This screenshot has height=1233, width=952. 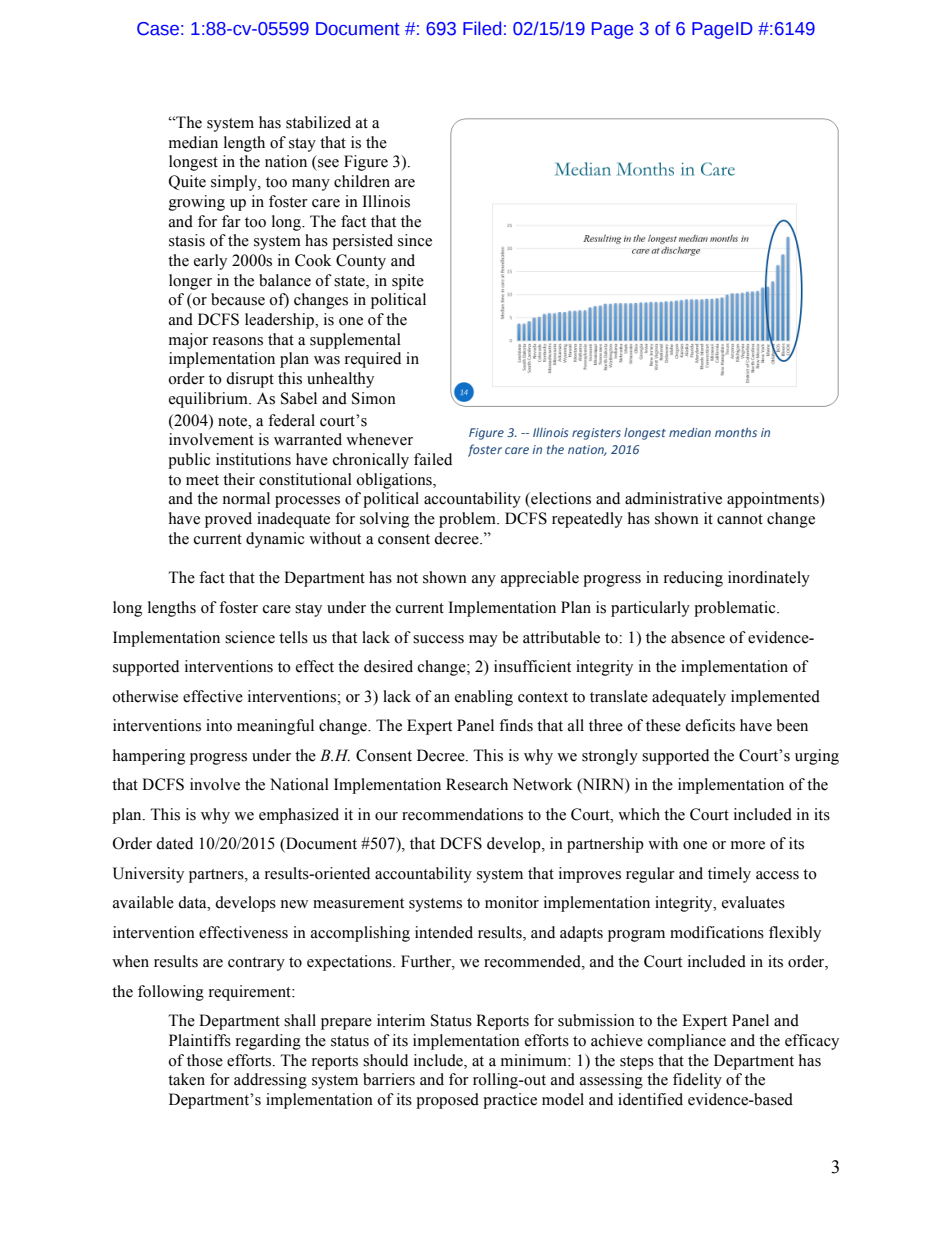 I want to click on since, so click(x=415, y=240).
